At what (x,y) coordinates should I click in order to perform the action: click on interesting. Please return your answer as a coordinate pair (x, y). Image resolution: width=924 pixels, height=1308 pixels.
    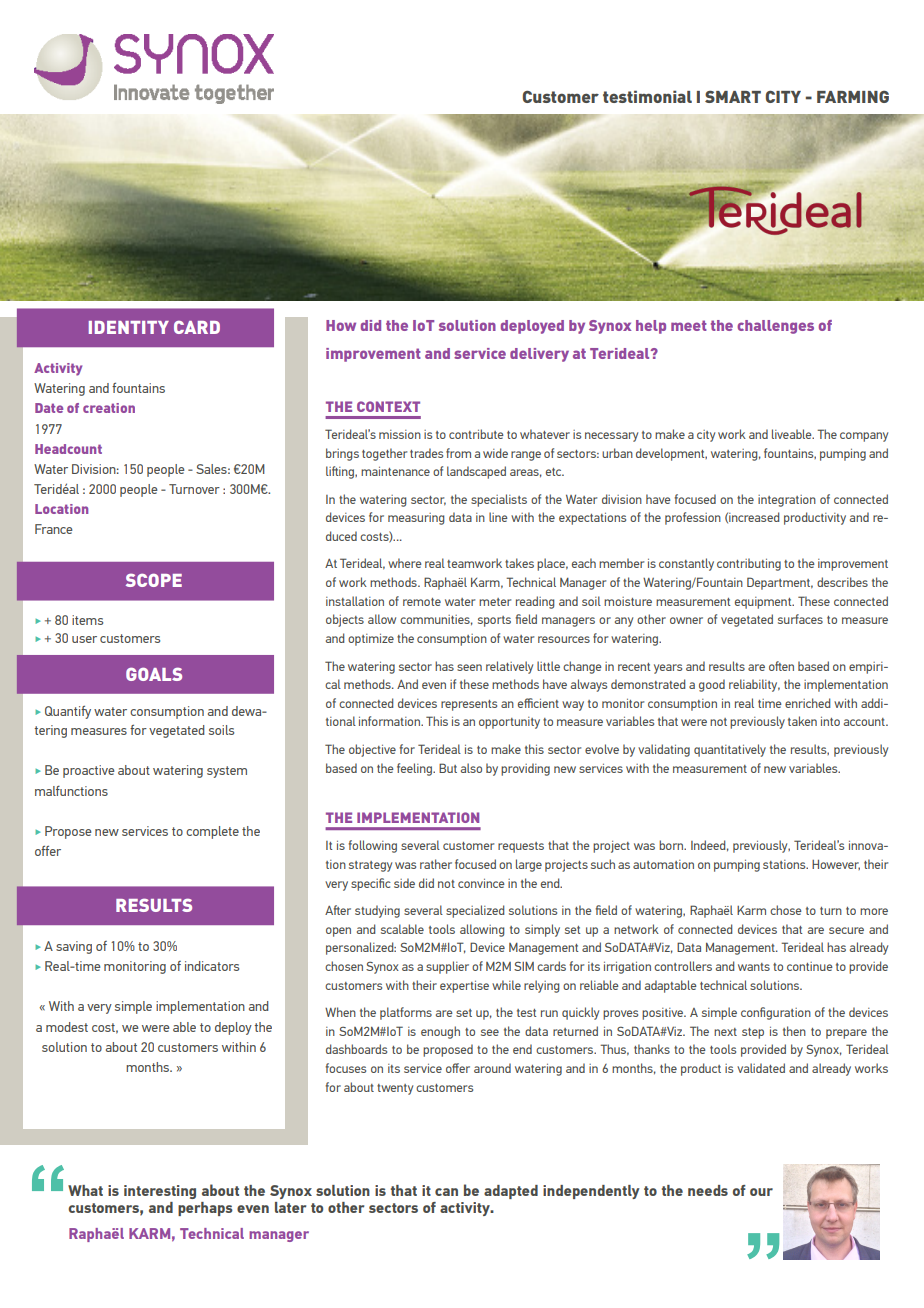
    Looking at the image, I should click on (160, 1192).
